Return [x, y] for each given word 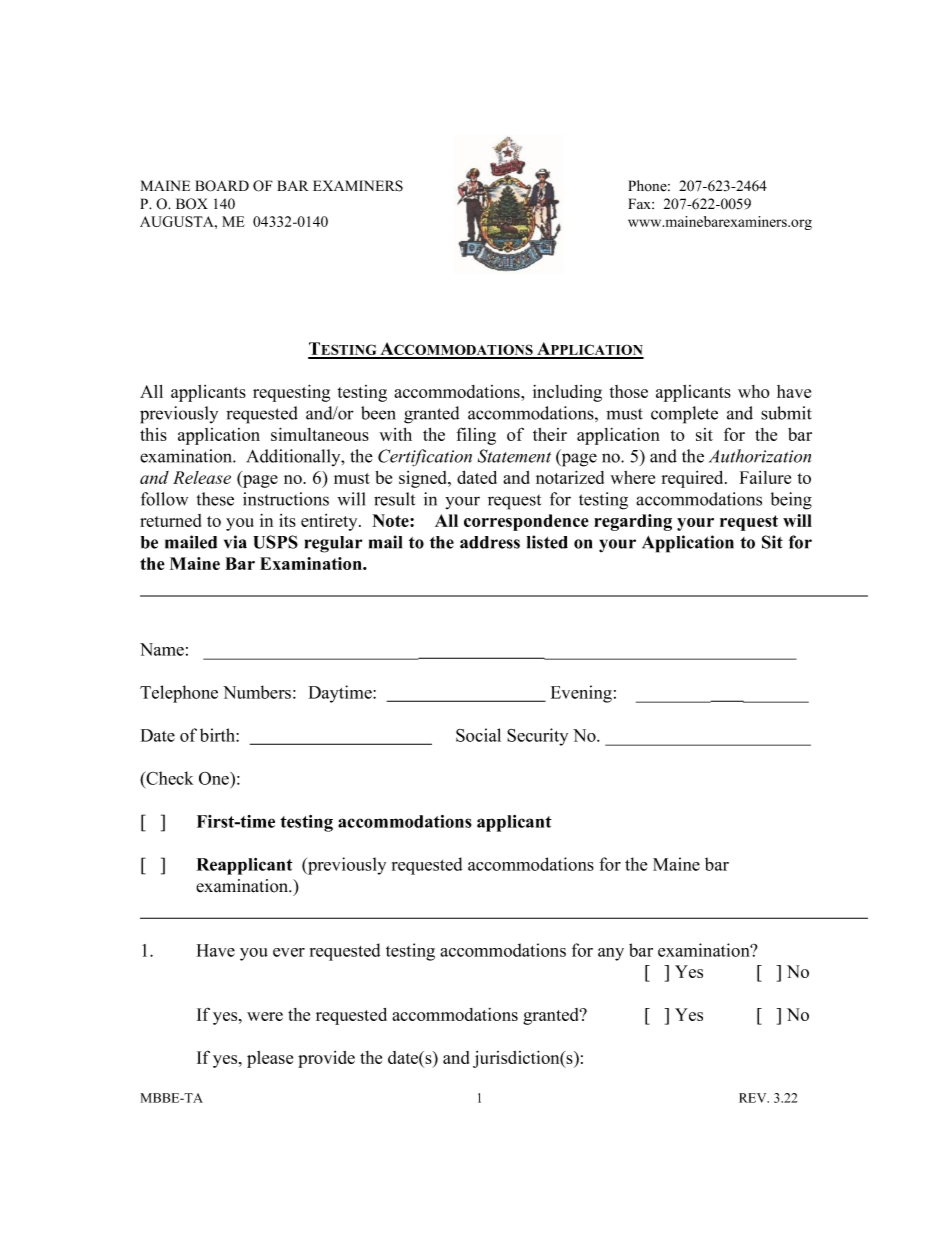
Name [162, 649]
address [490, 542]
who [754, 391]
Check [168, 778]
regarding [633, 522]
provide [326, 1059]
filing [476, 436]
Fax [640, 203]
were [265, 1016]
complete [684, 415]
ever [289, 952]
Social [478, 735]
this [153, 434]
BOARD [222, 186]
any [611, 954]
